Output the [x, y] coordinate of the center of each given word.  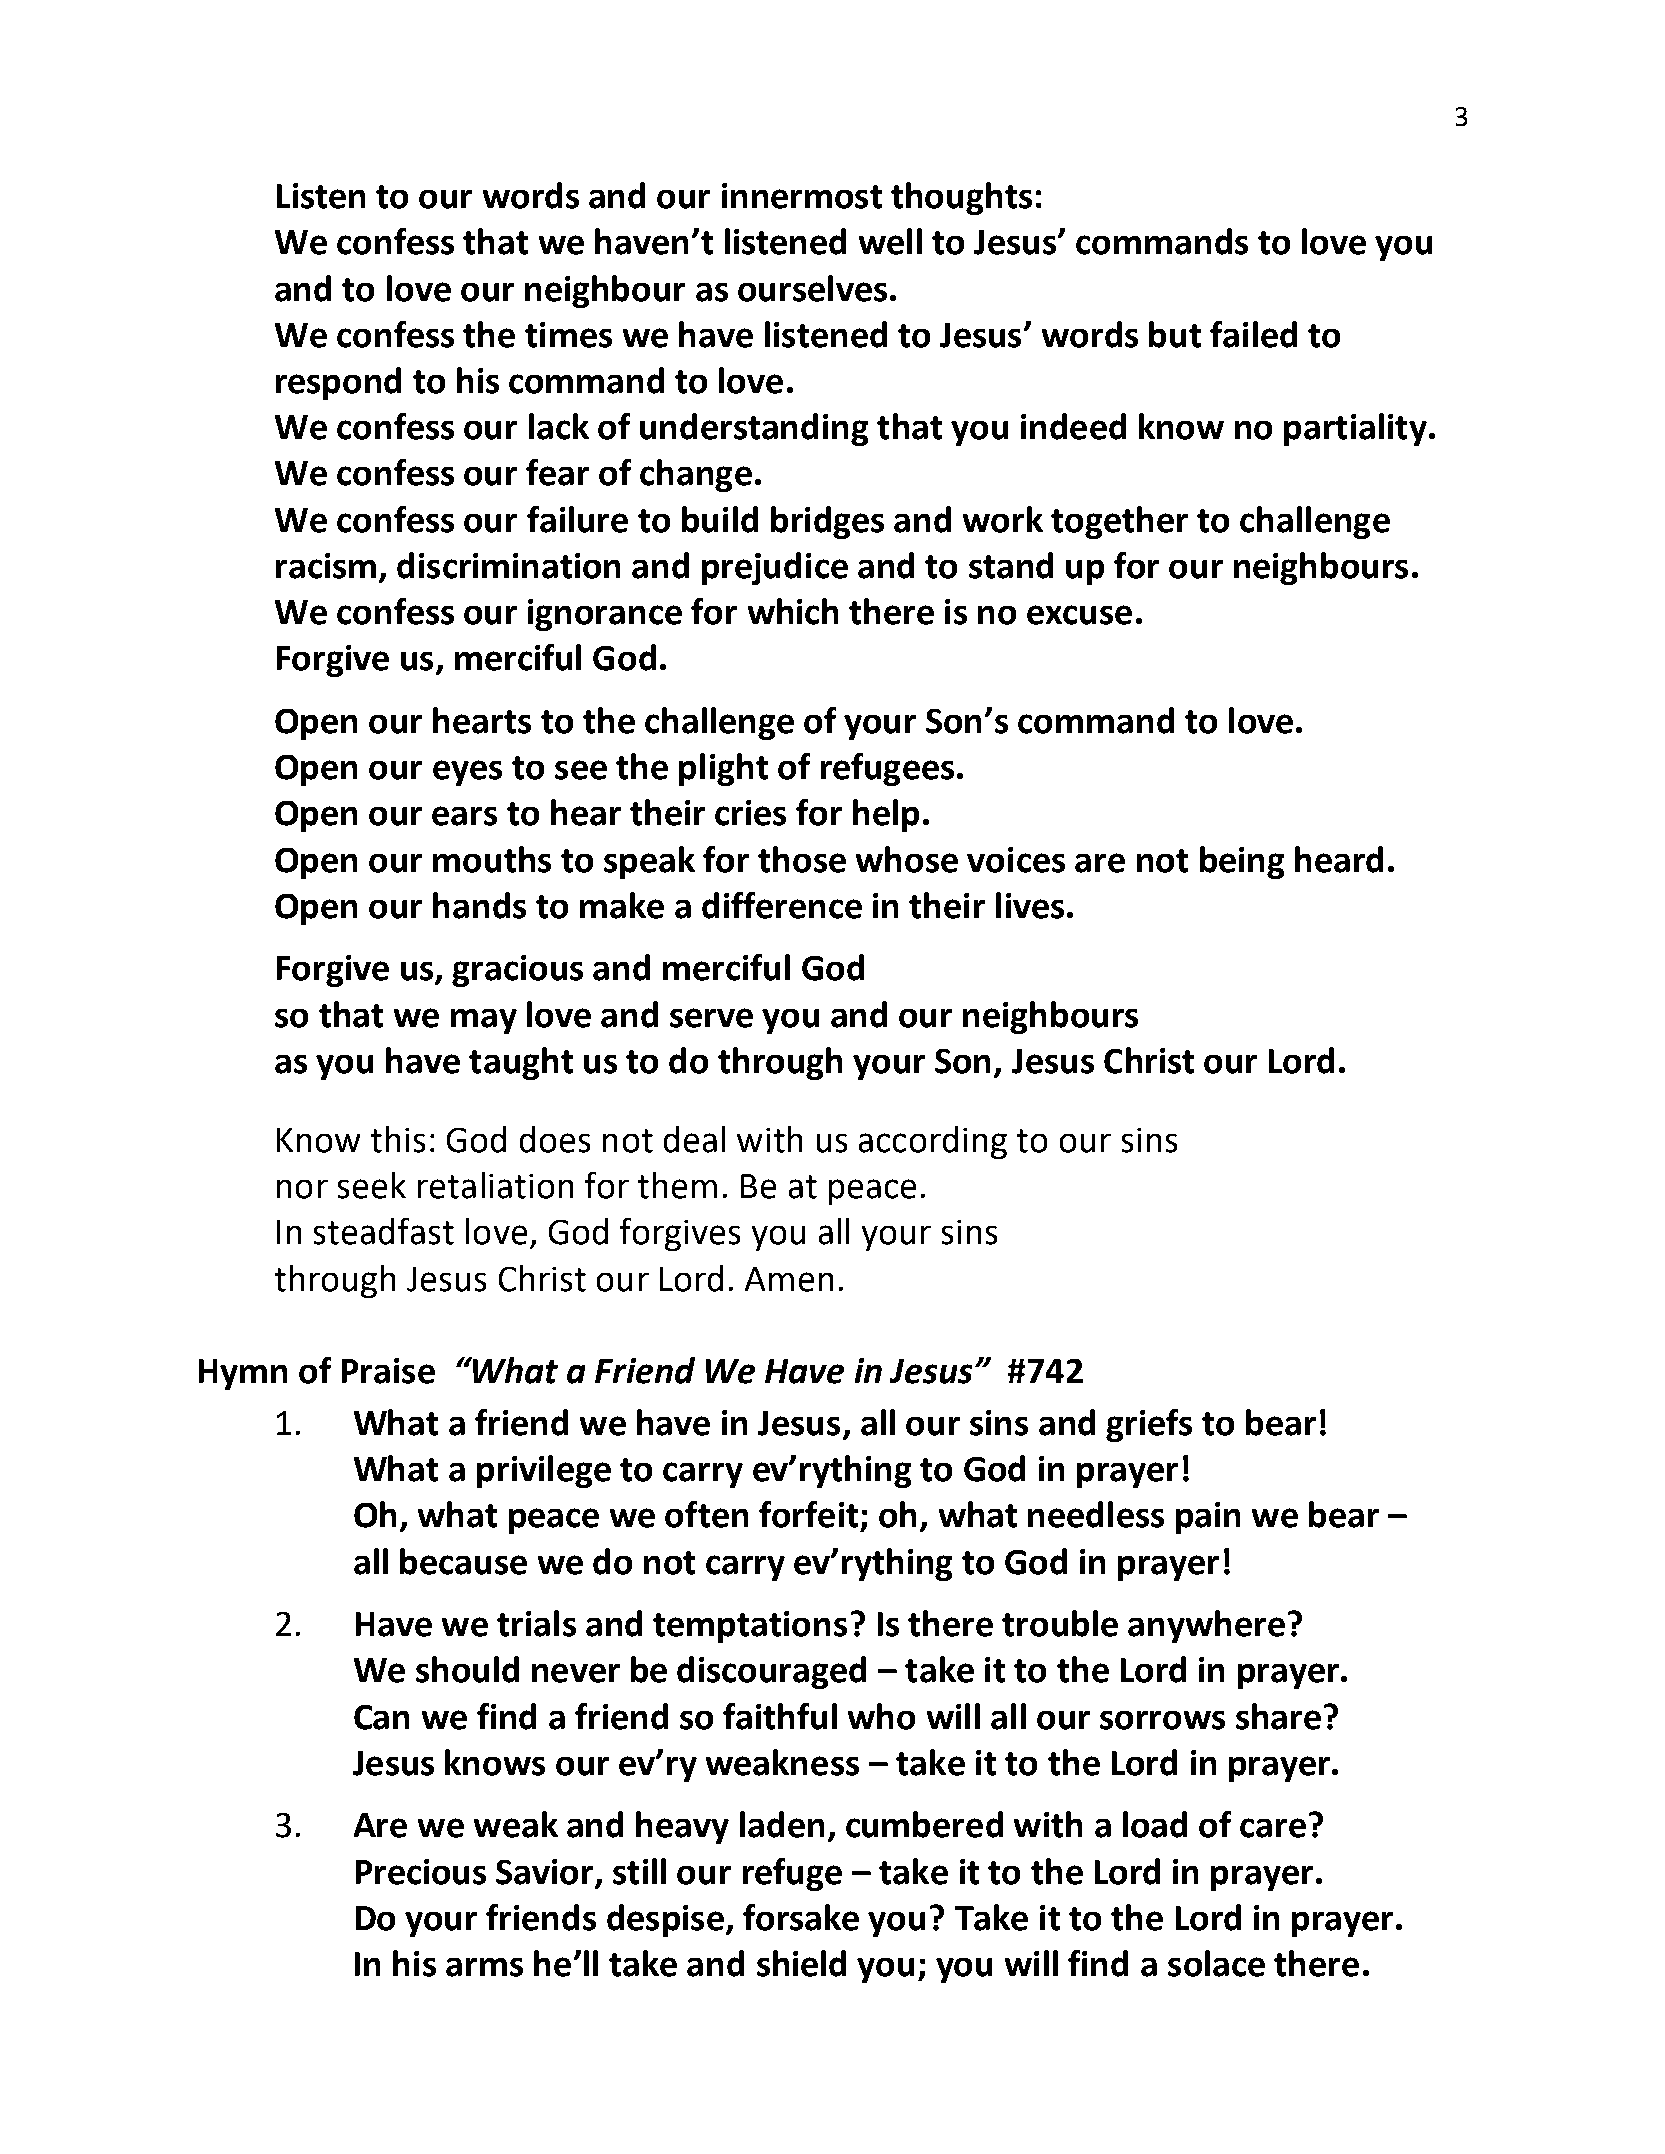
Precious [421, 1872]
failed [1253, 334]
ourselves [812, 288]
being [1242, 862]
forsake [801, 1917]
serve [711, 1018]
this [398, 1139]
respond [338, 383]
